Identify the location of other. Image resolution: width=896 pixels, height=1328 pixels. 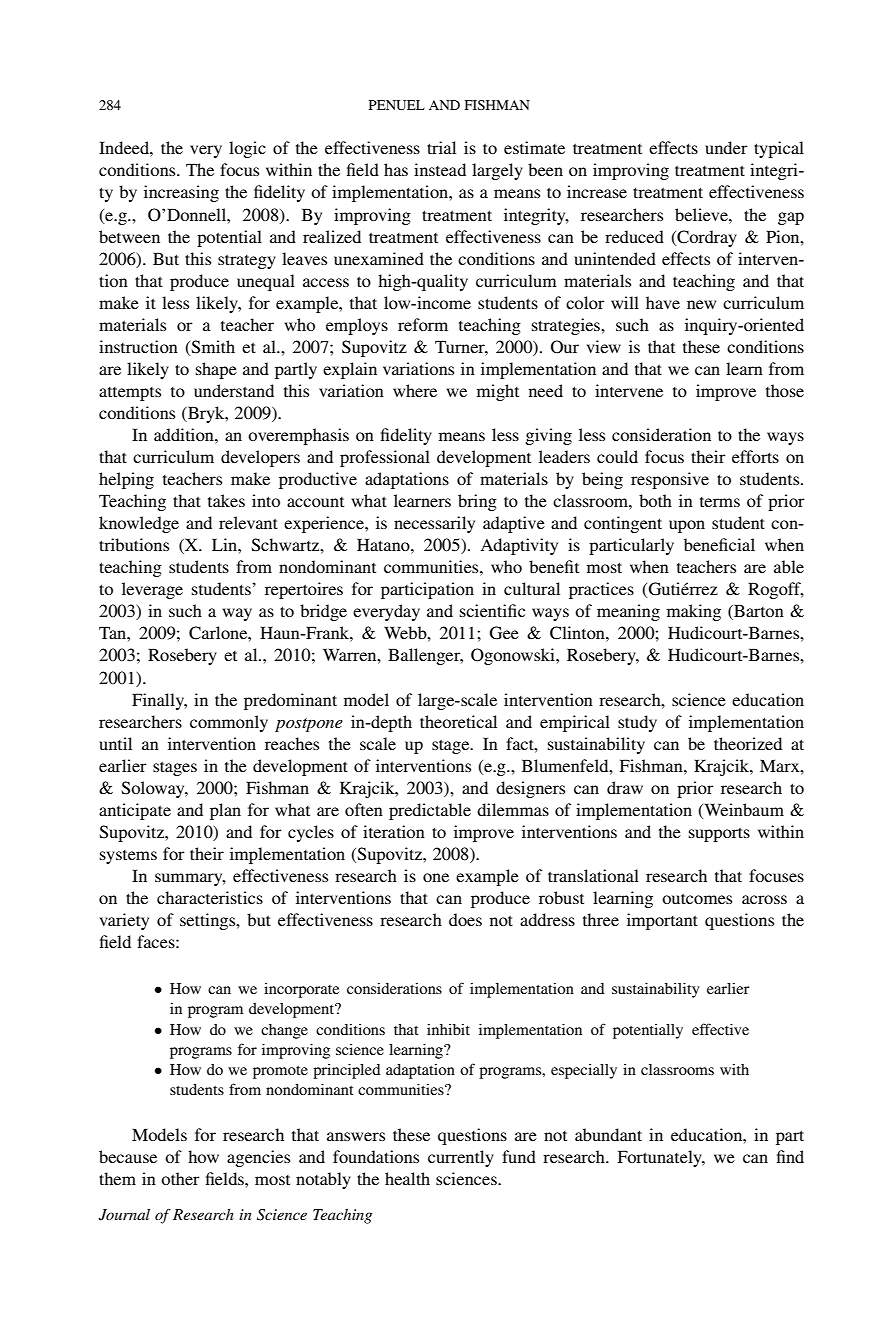
(180, 1178).
